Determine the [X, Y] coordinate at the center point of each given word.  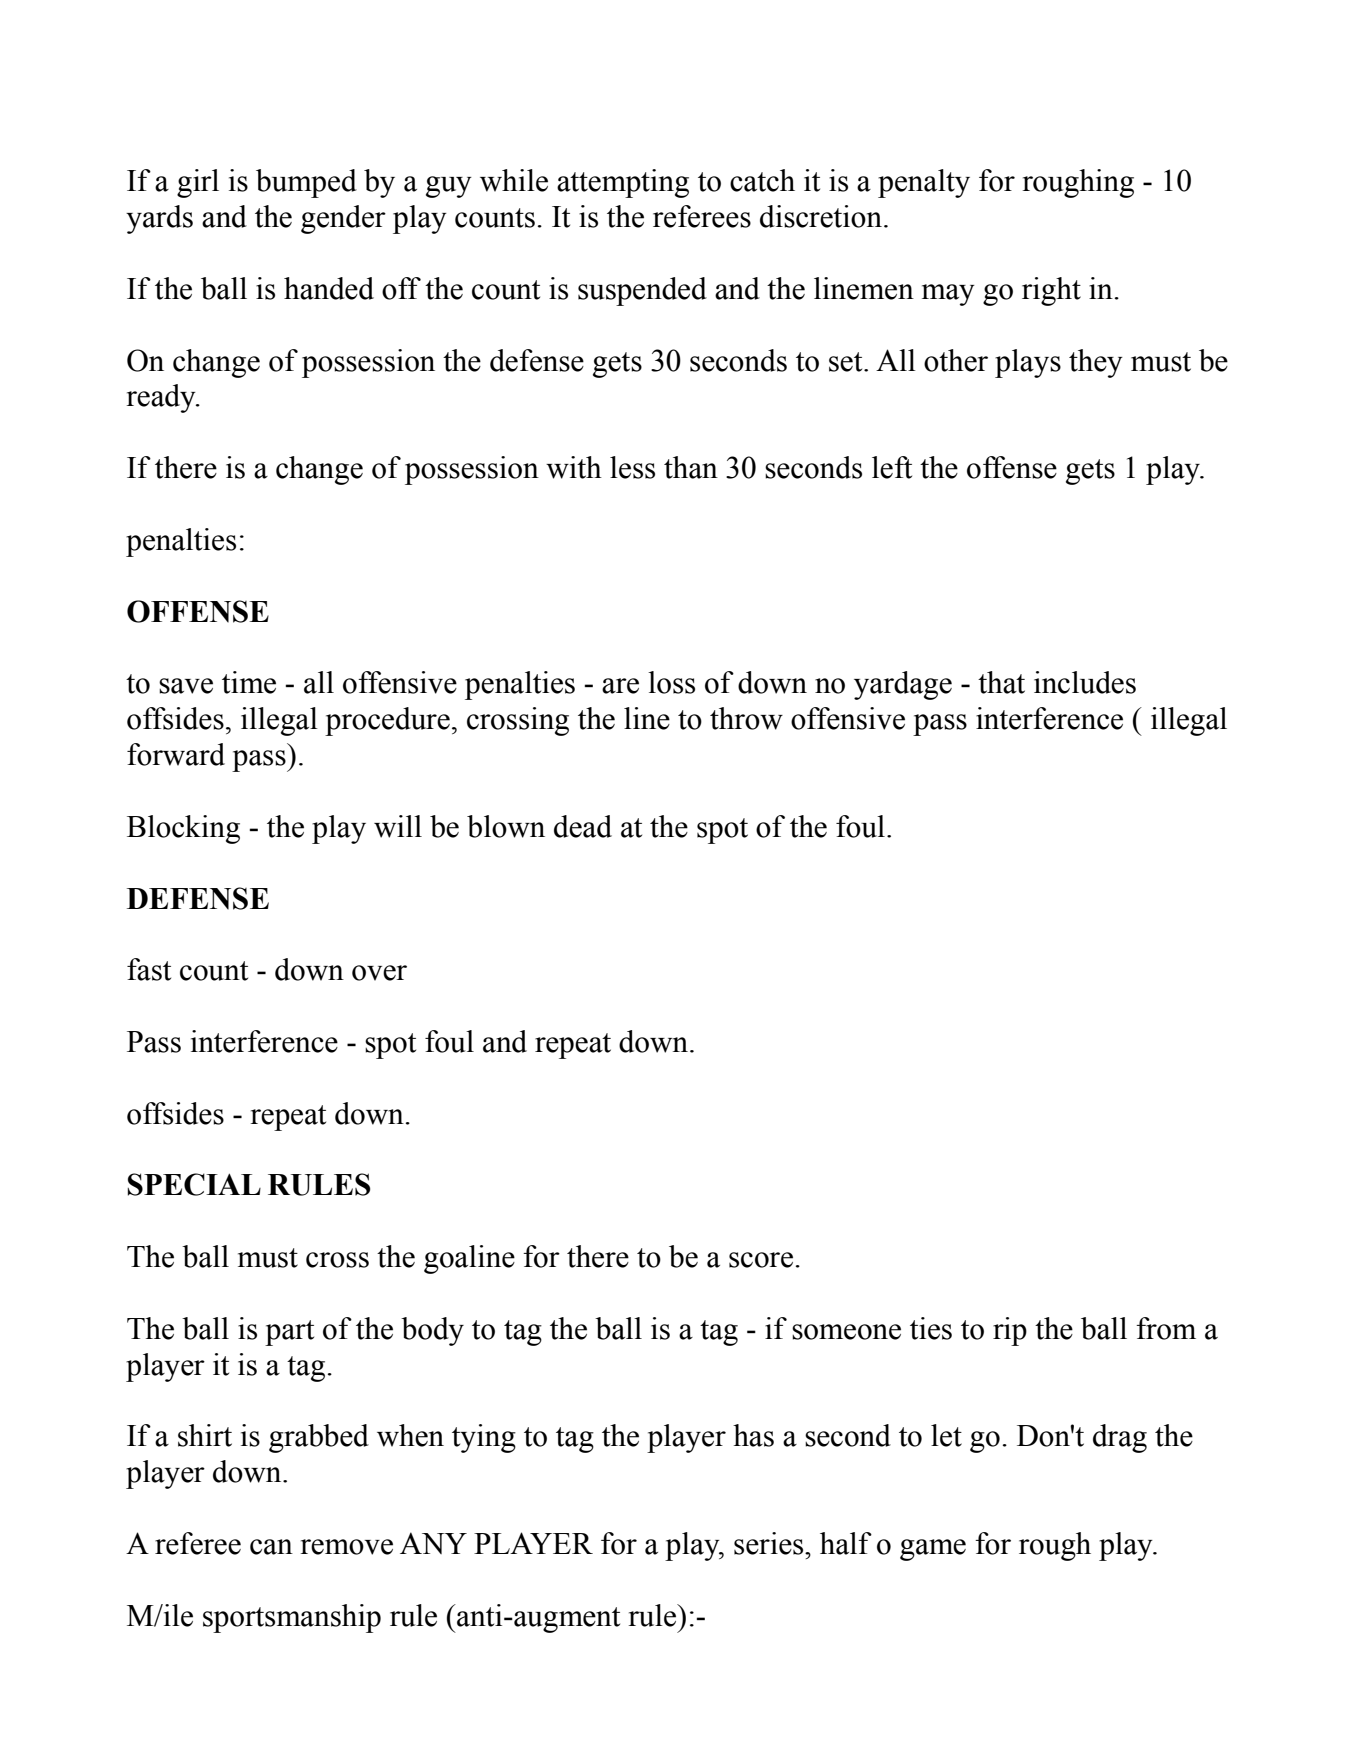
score [761, 1260]
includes [1085, 682]
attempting [623, 183]
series [770, 1543]
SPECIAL [194, 1184]
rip [1010, 1331]
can [271, 1547]
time [249, 682]
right [1051, 291]
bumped [306, 183]
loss [671, 682]
